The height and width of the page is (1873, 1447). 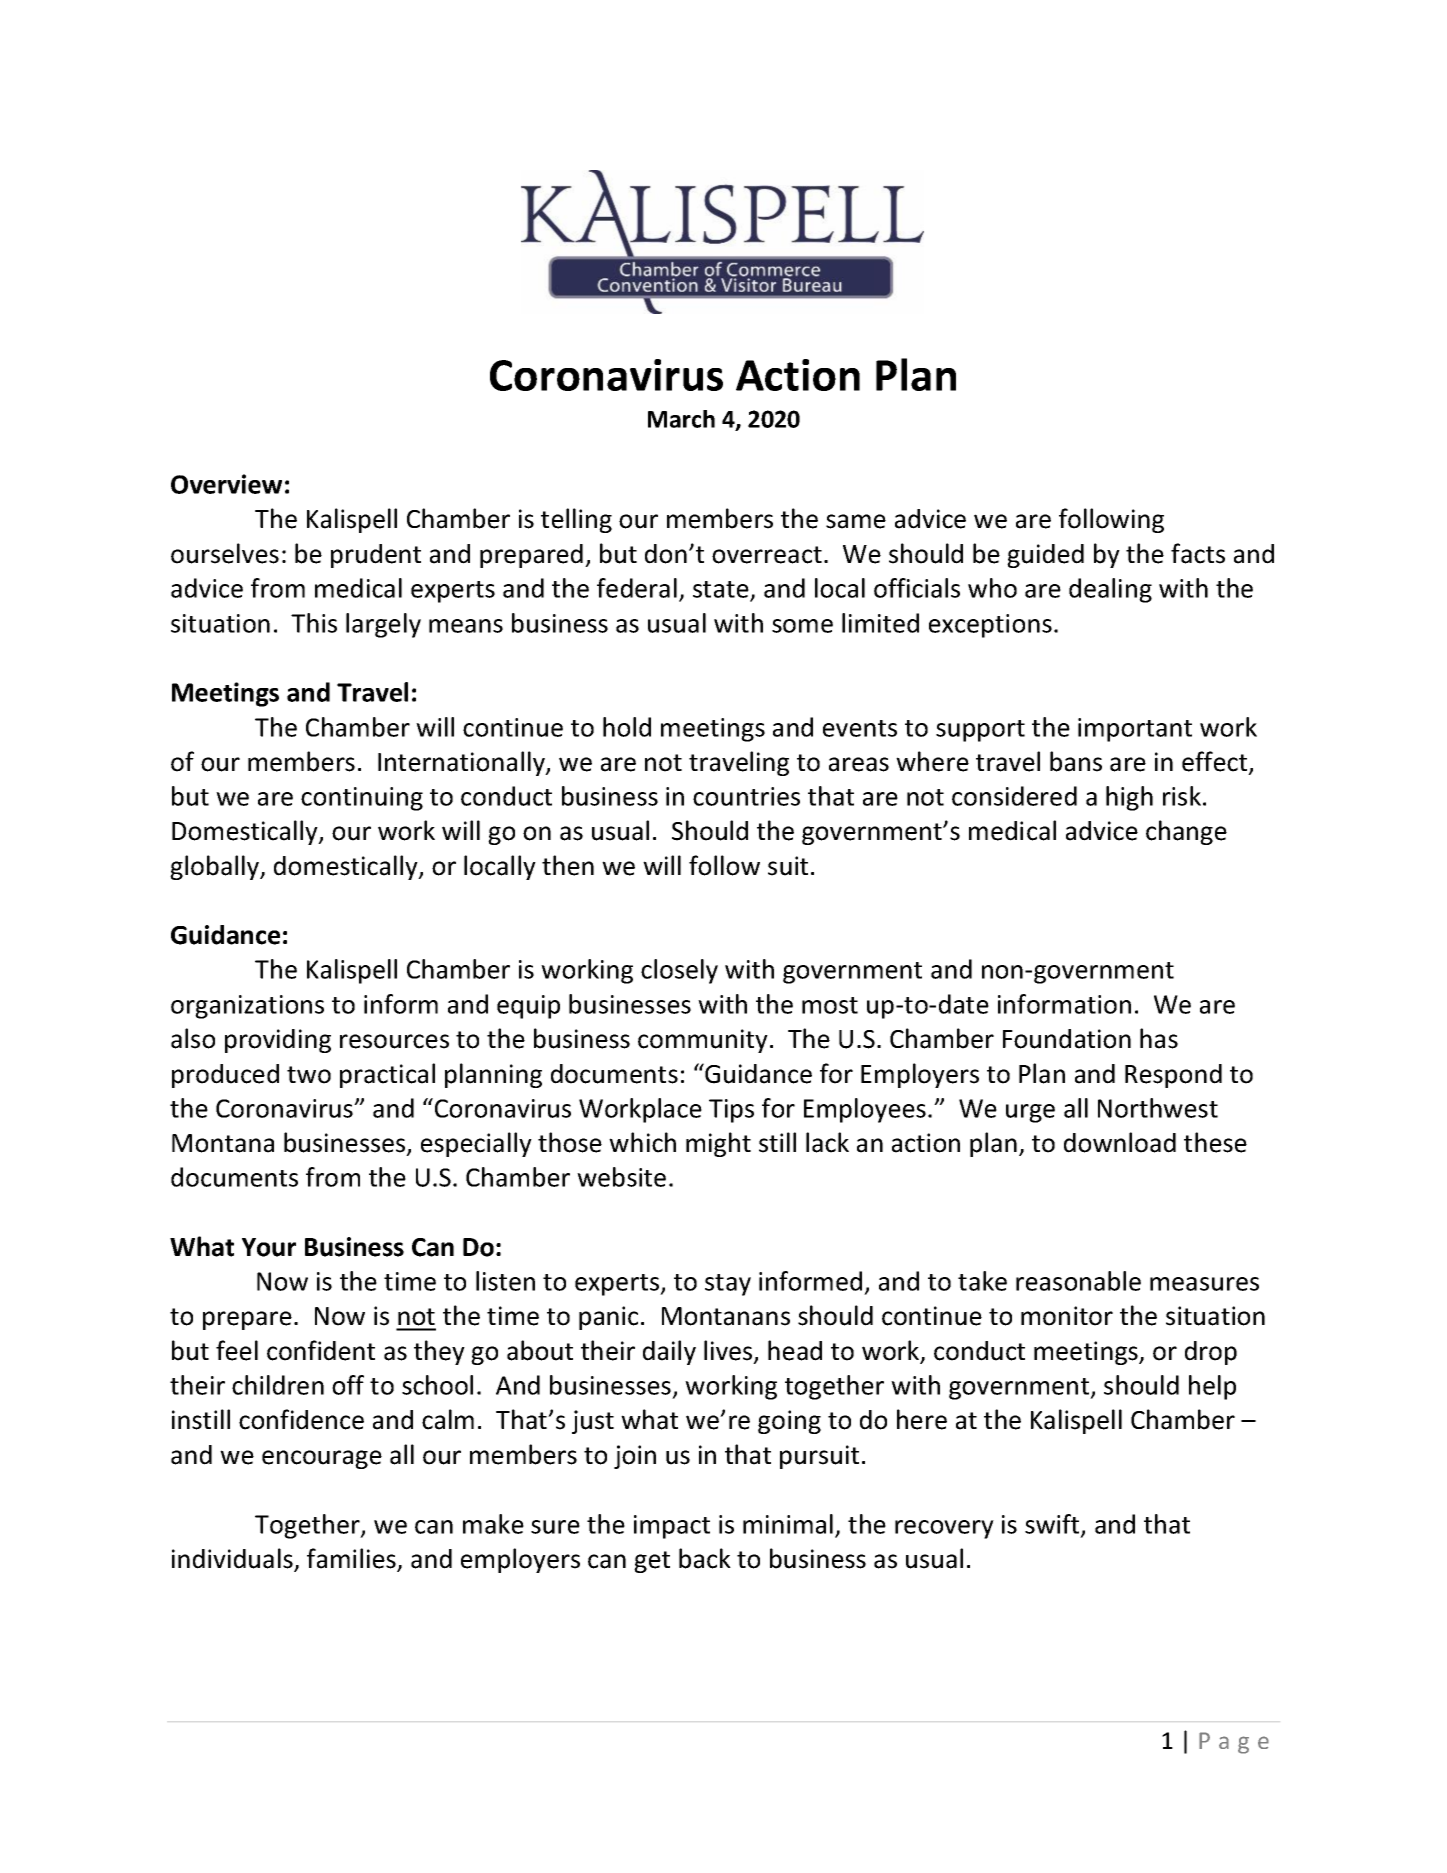 What do you see at coordinates (226, 484) in the page?
I see `Overview` at bounding box center [226, 484].
